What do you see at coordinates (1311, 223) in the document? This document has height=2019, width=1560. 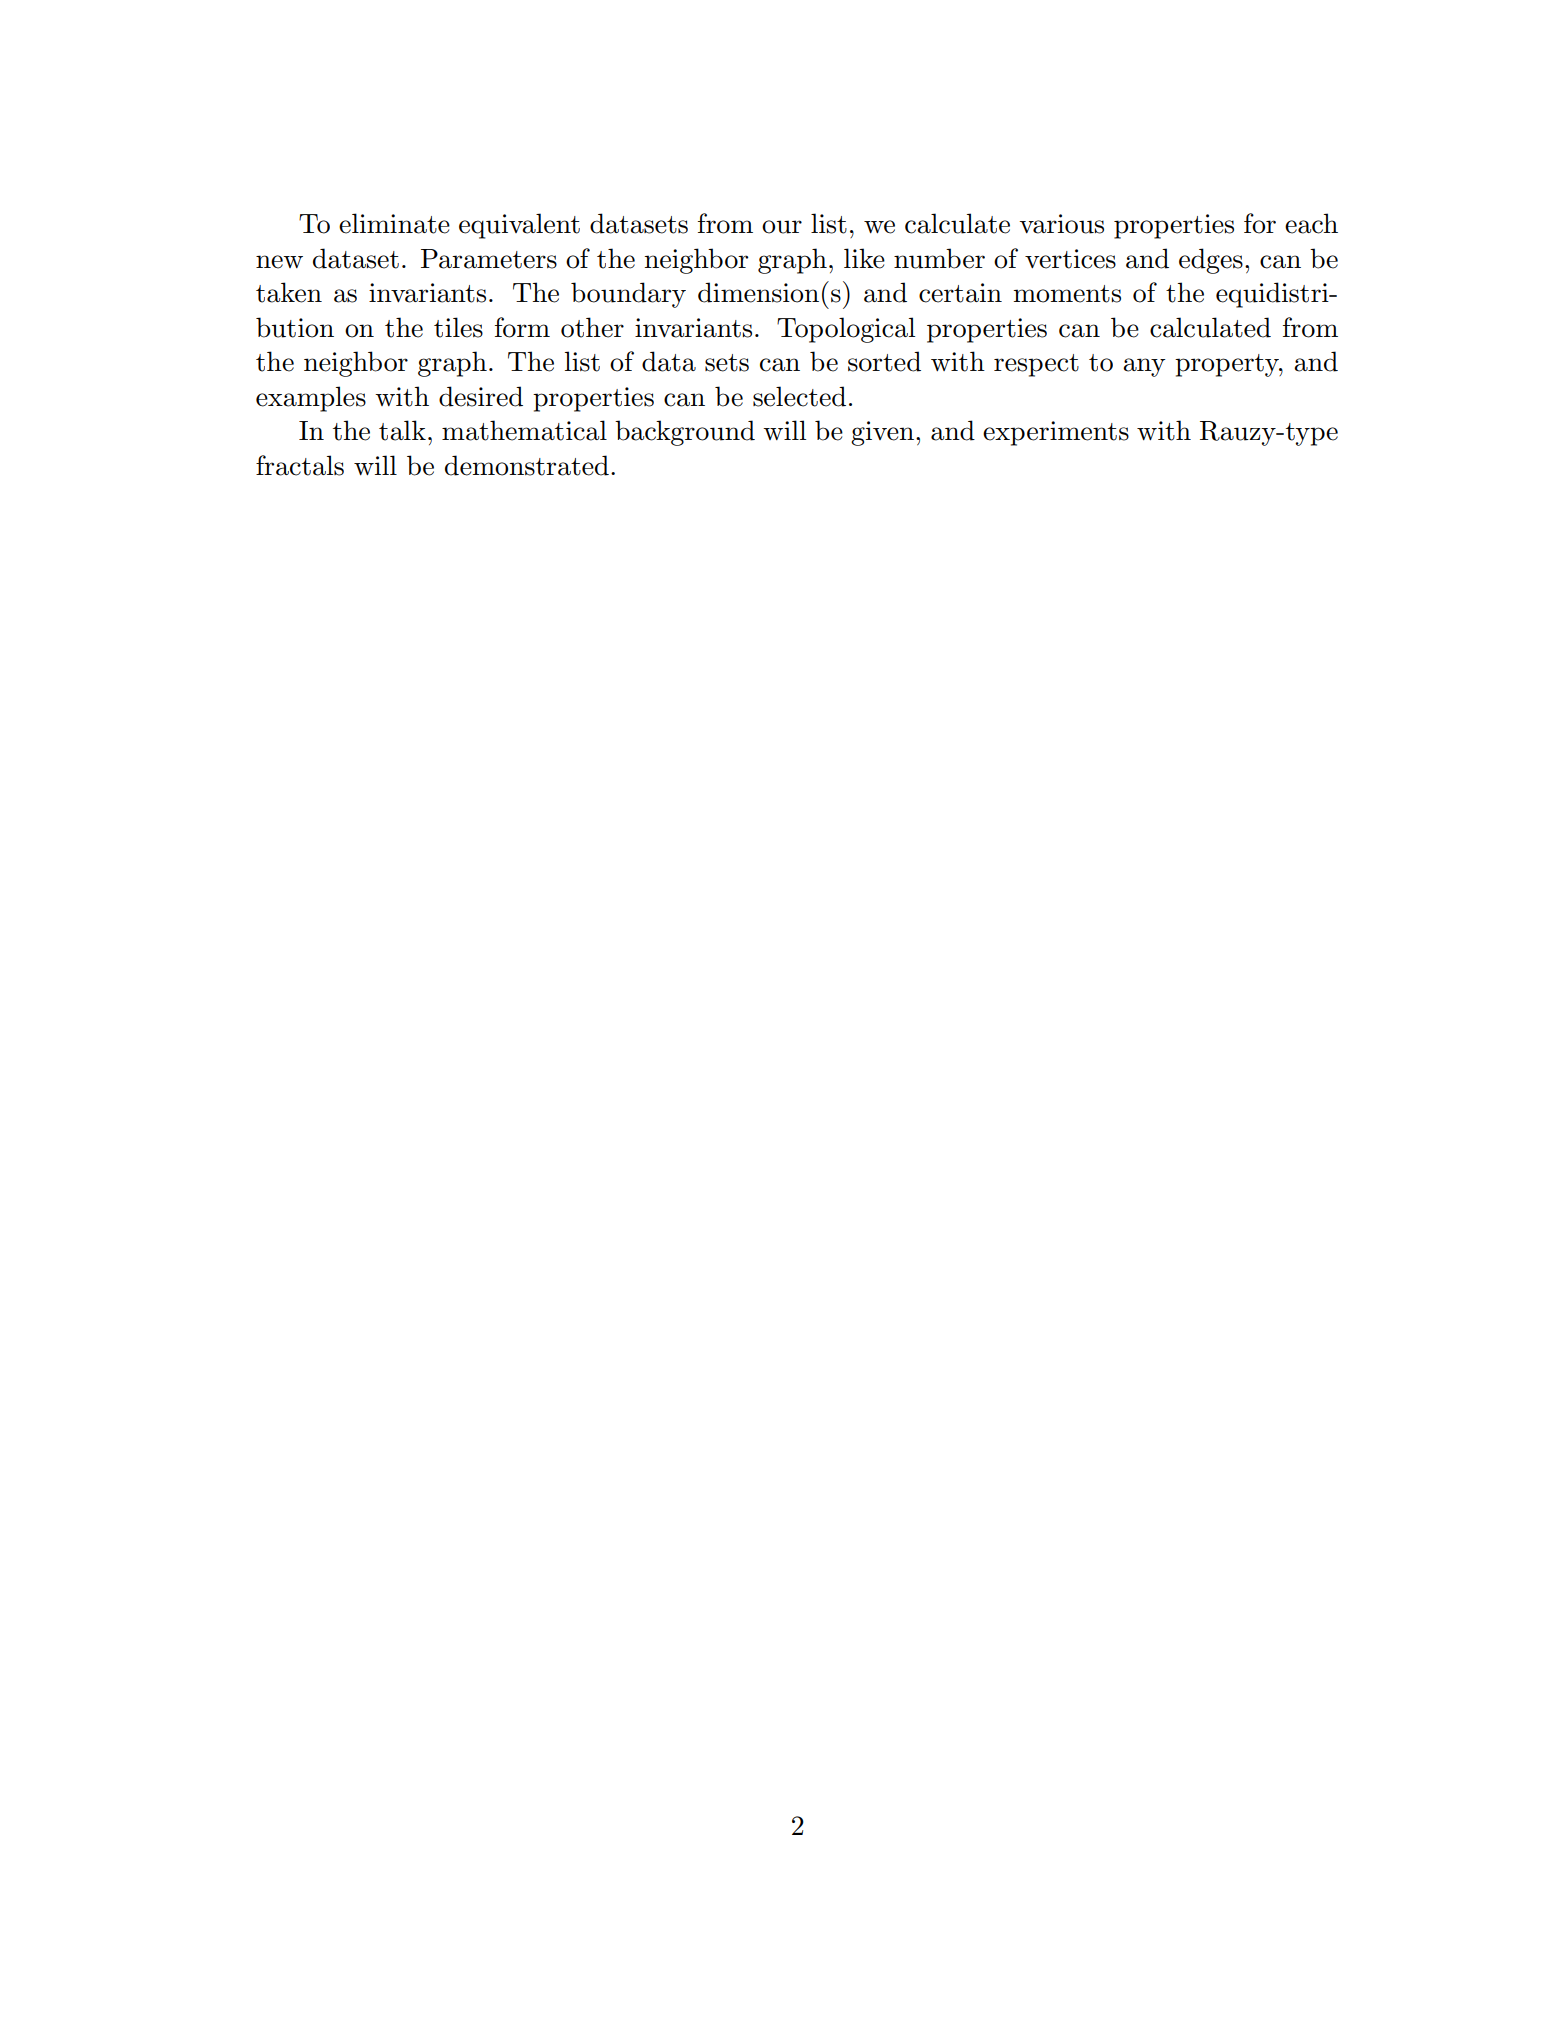 I see `each` at bounding box center [1311, 223].
